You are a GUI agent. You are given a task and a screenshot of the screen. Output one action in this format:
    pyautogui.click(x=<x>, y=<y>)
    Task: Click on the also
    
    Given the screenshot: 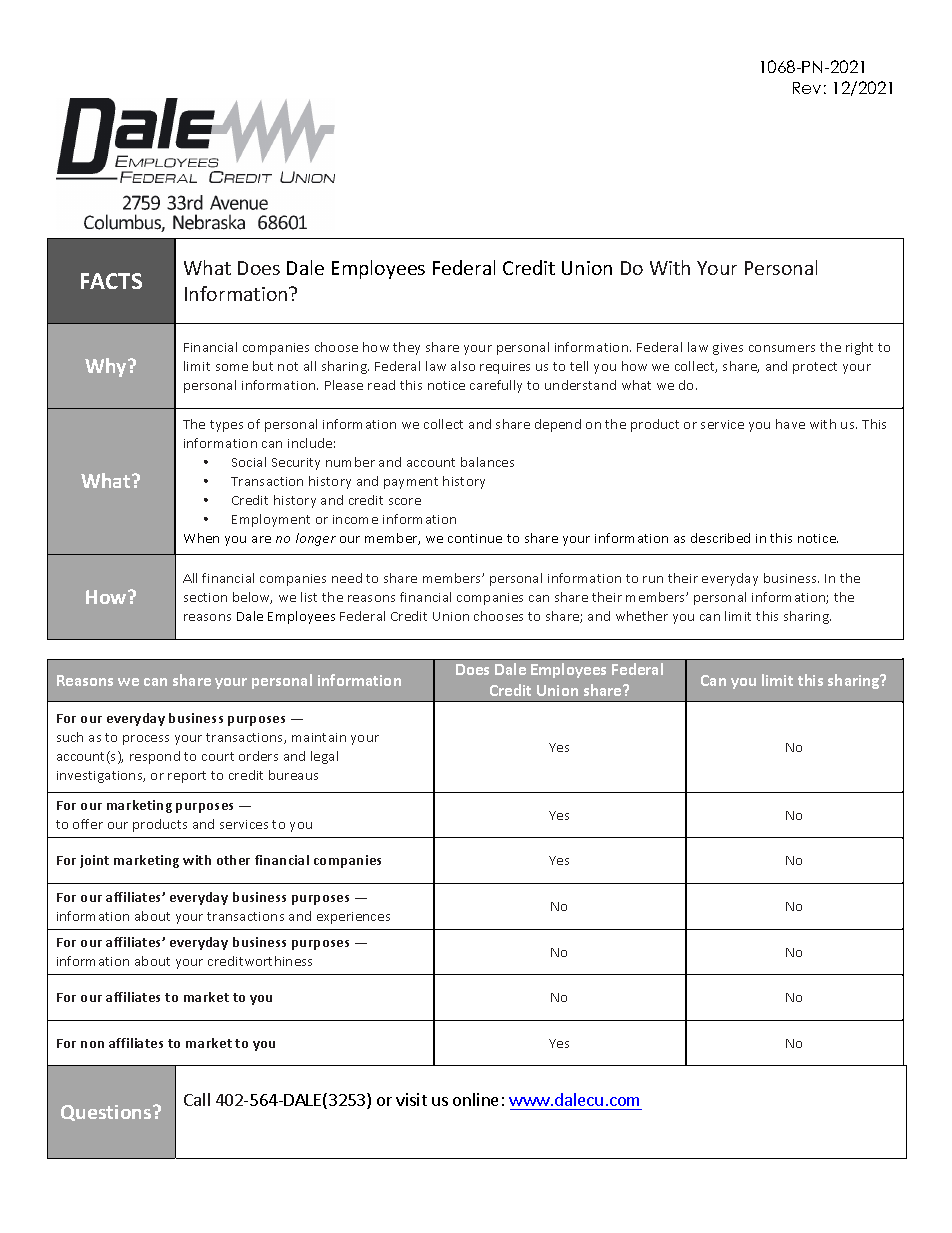 What is the action you would take?
    pyautogui.click(x=463, y=366)
